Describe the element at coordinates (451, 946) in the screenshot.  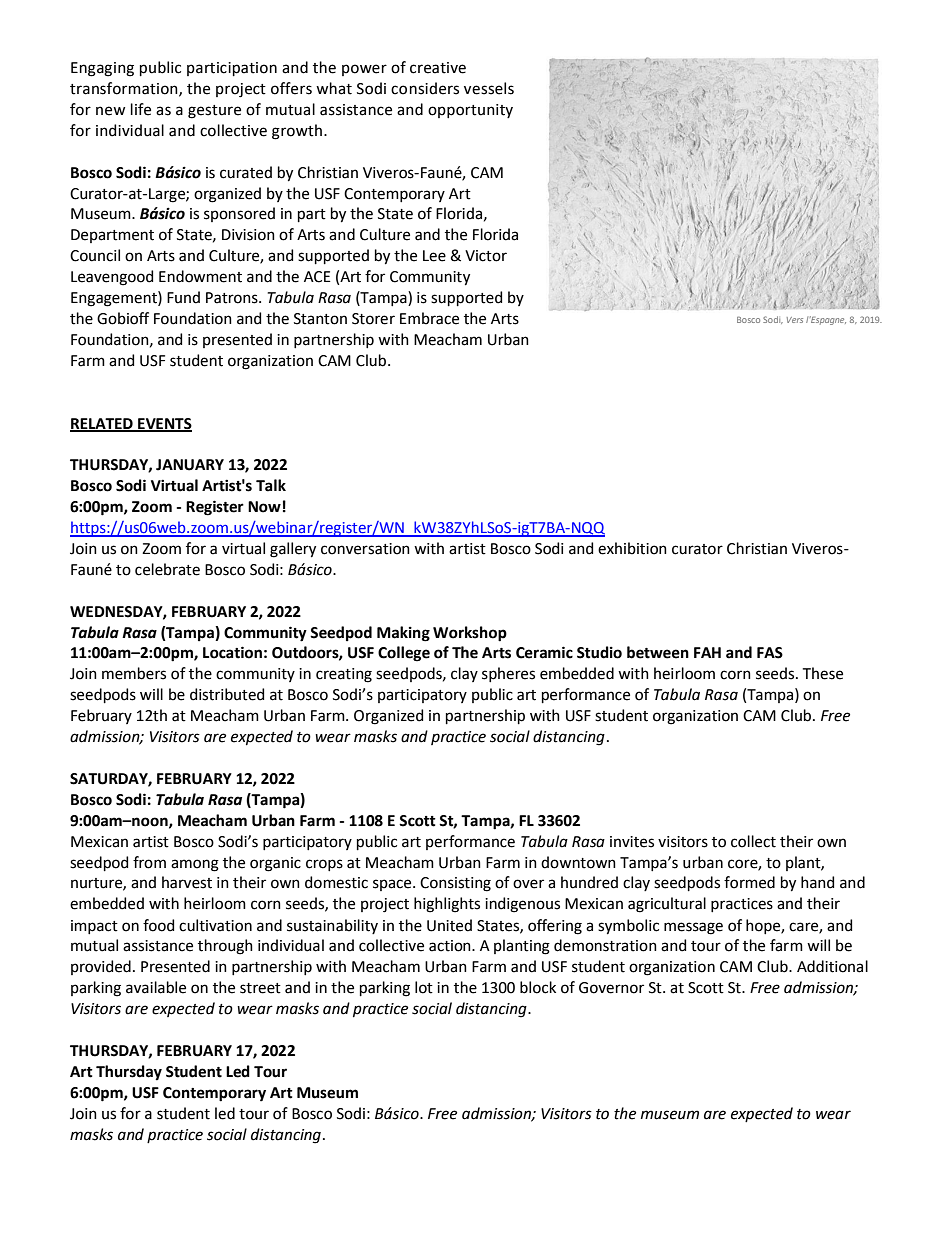
I see `action` at that location.
